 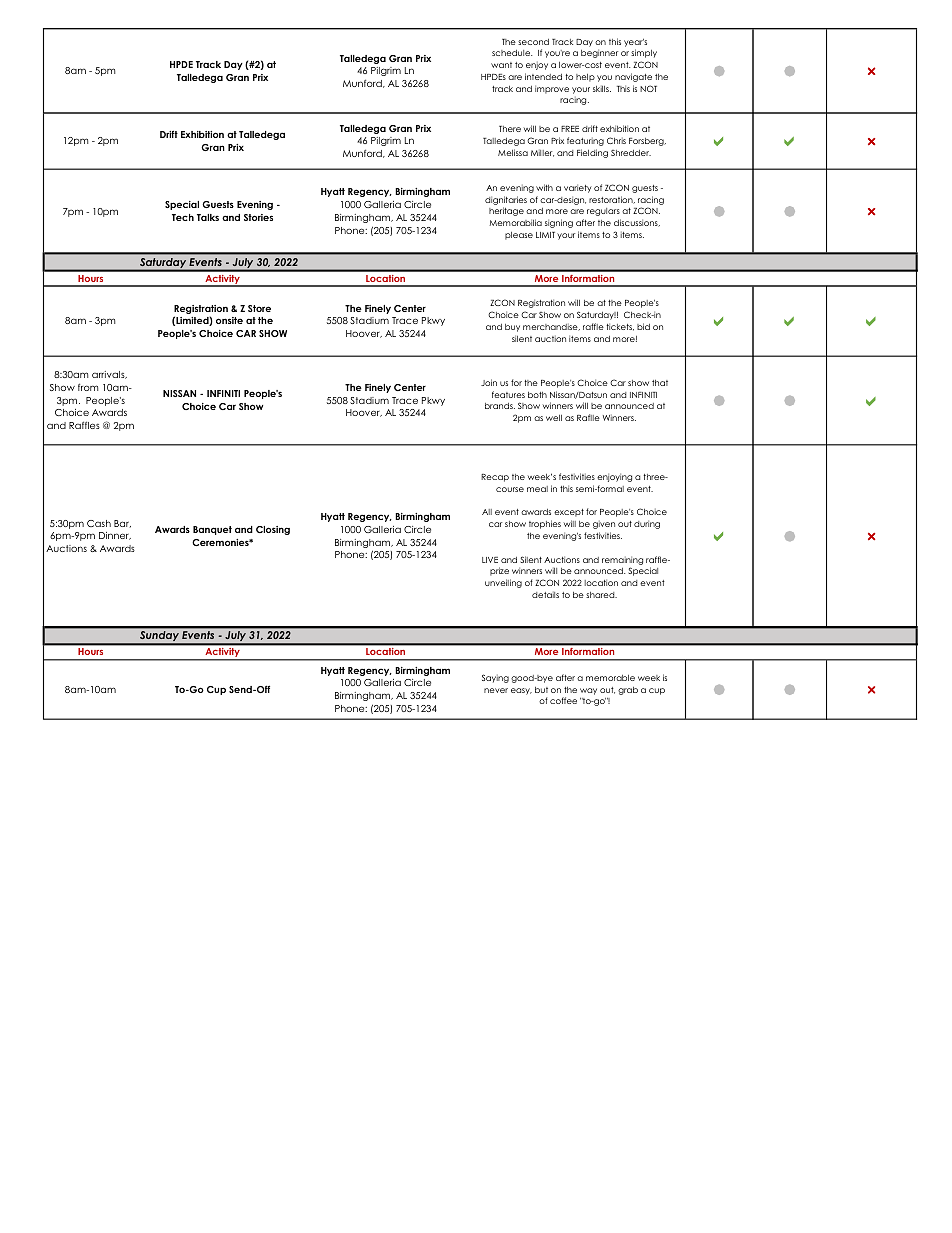 I want to click on beginner, so click(x=600, y=53).
